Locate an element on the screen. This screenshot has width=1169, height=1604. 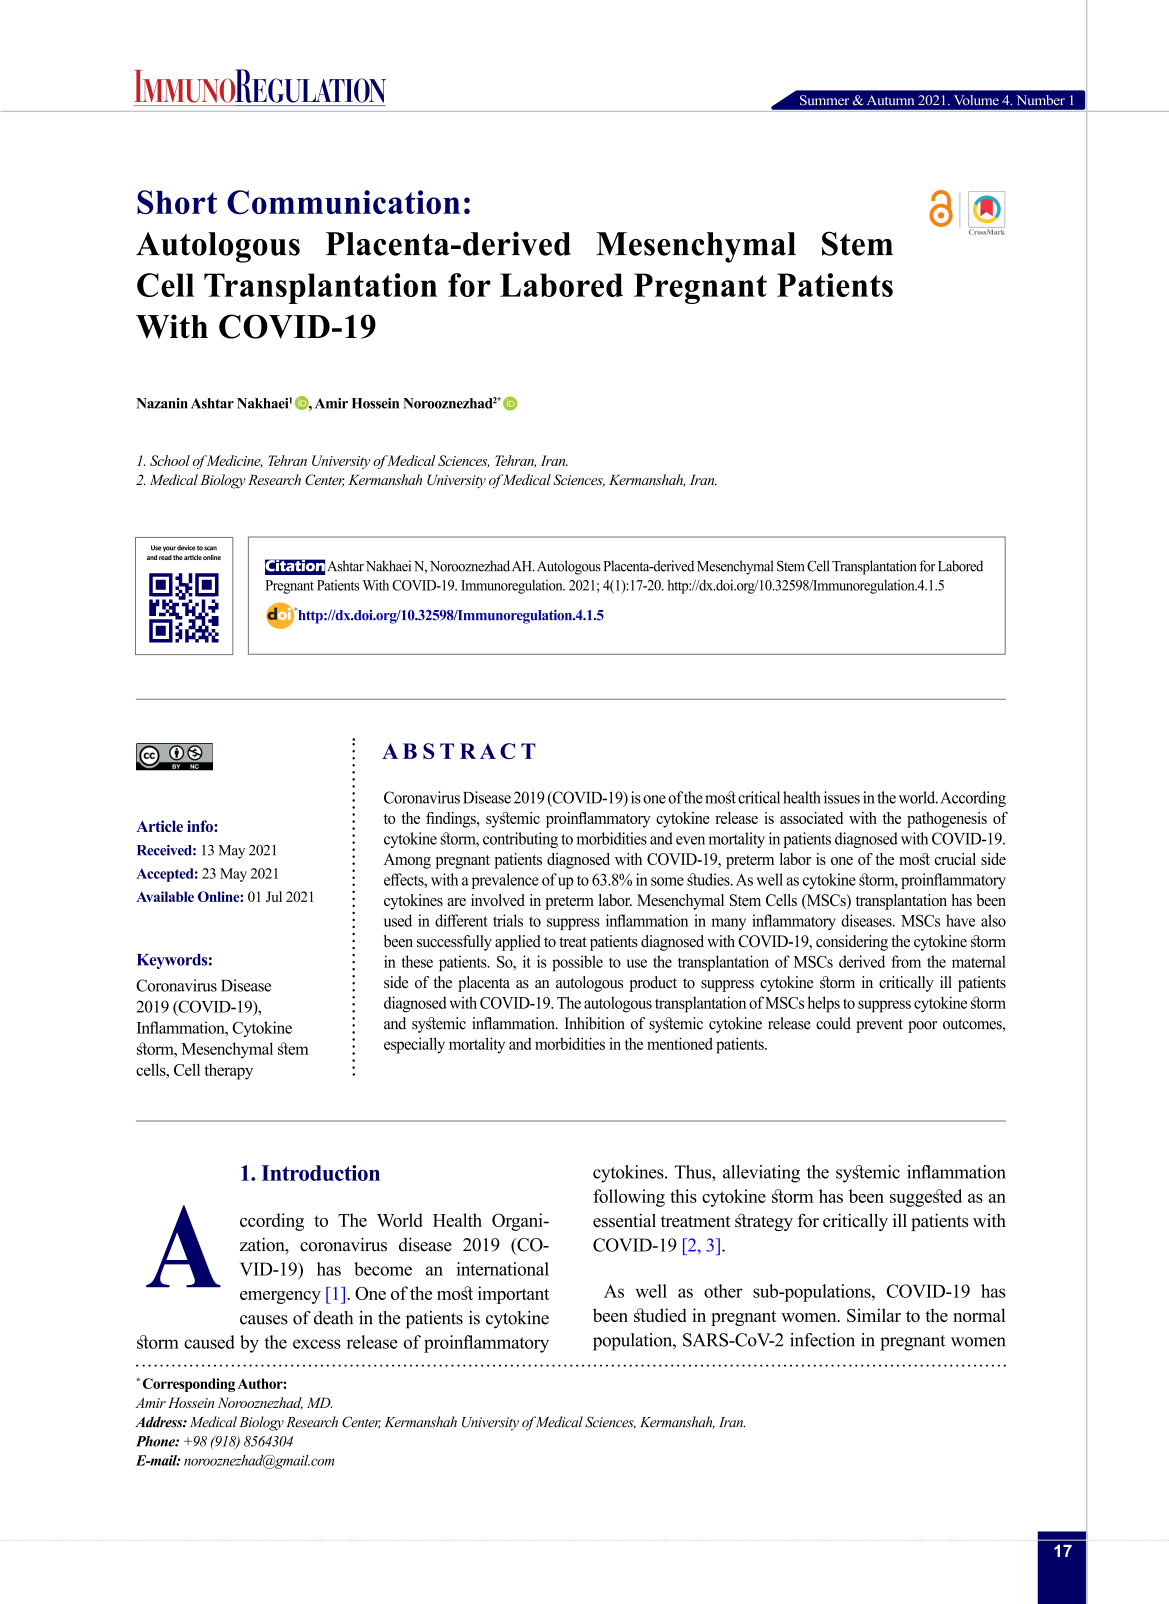
Summer is located at coordinates (824, 100).
